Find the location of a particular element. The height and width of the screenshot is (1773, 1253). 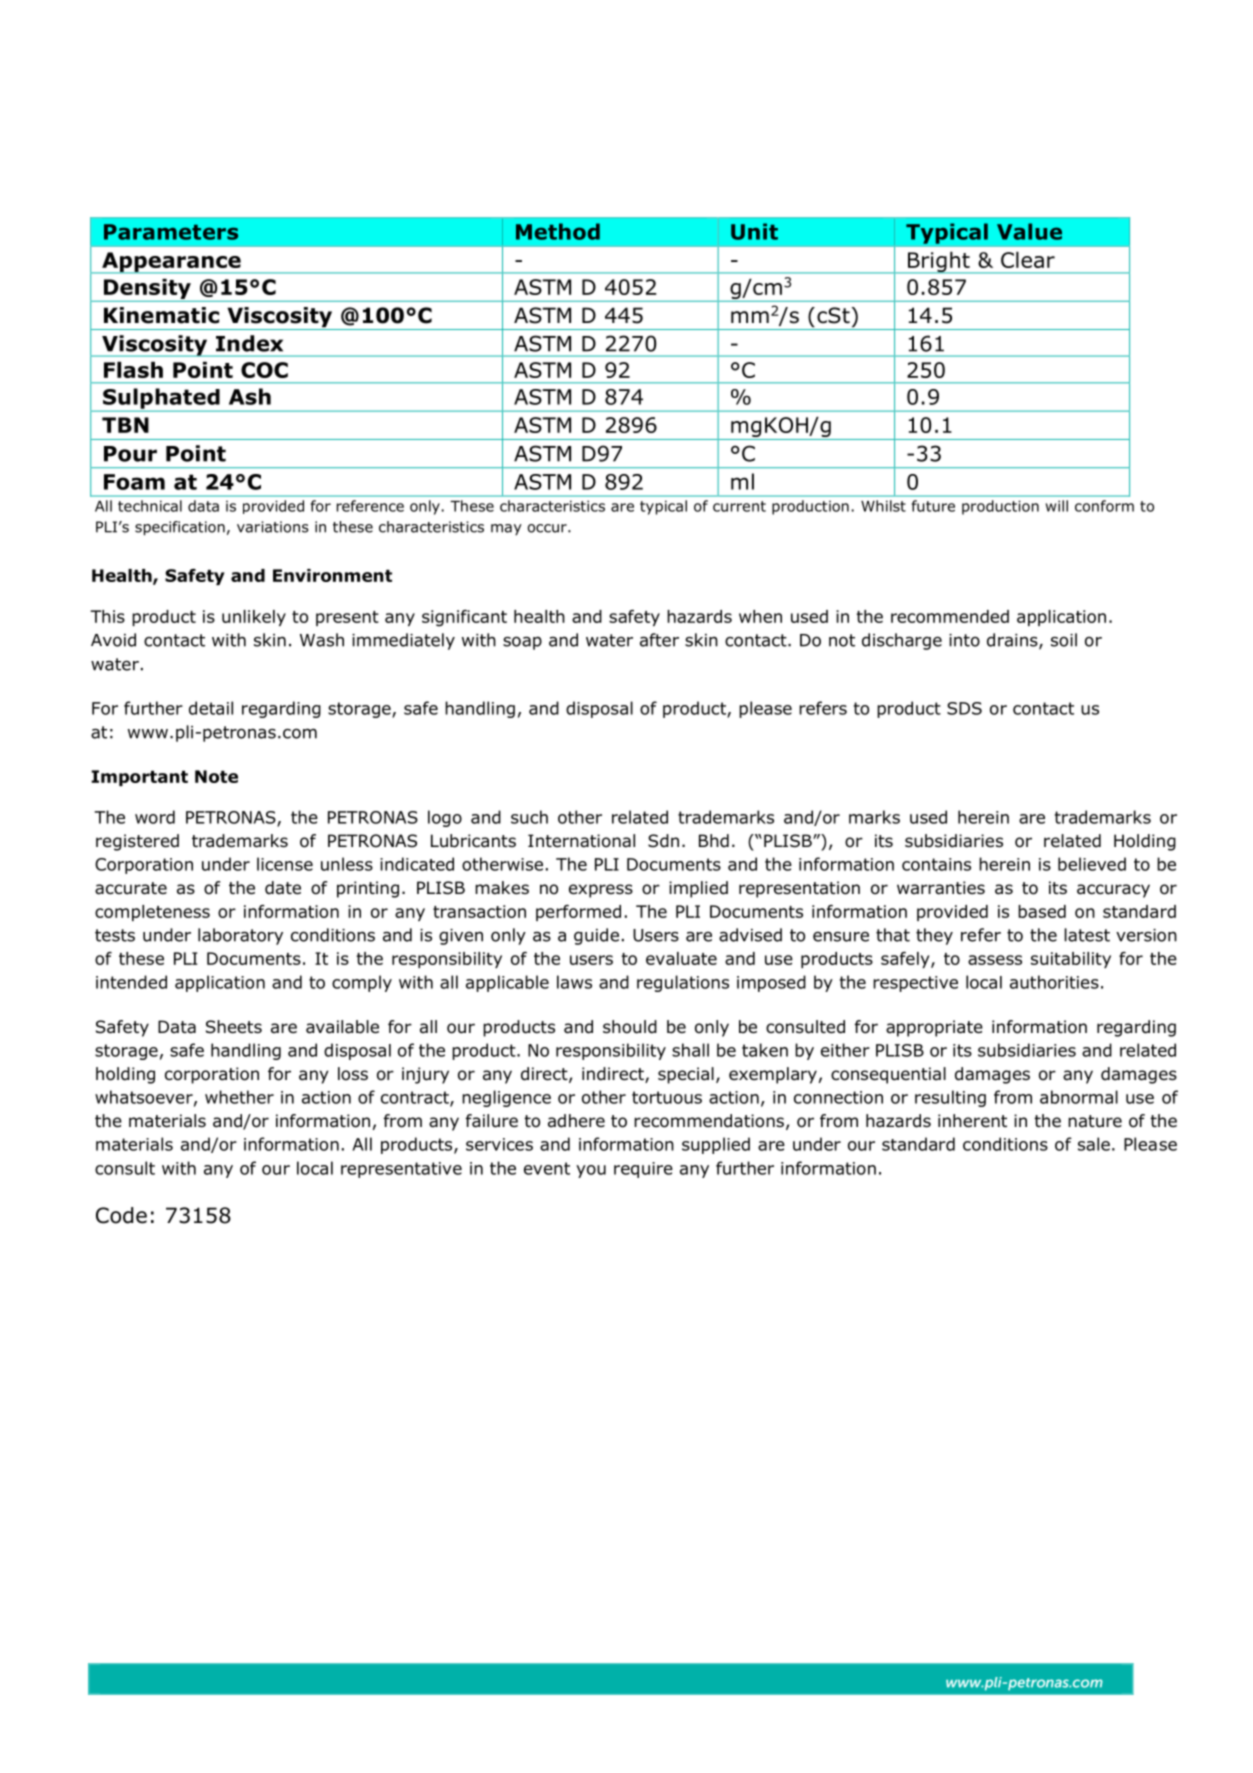

SDS is located at coordinates (964, 708).
